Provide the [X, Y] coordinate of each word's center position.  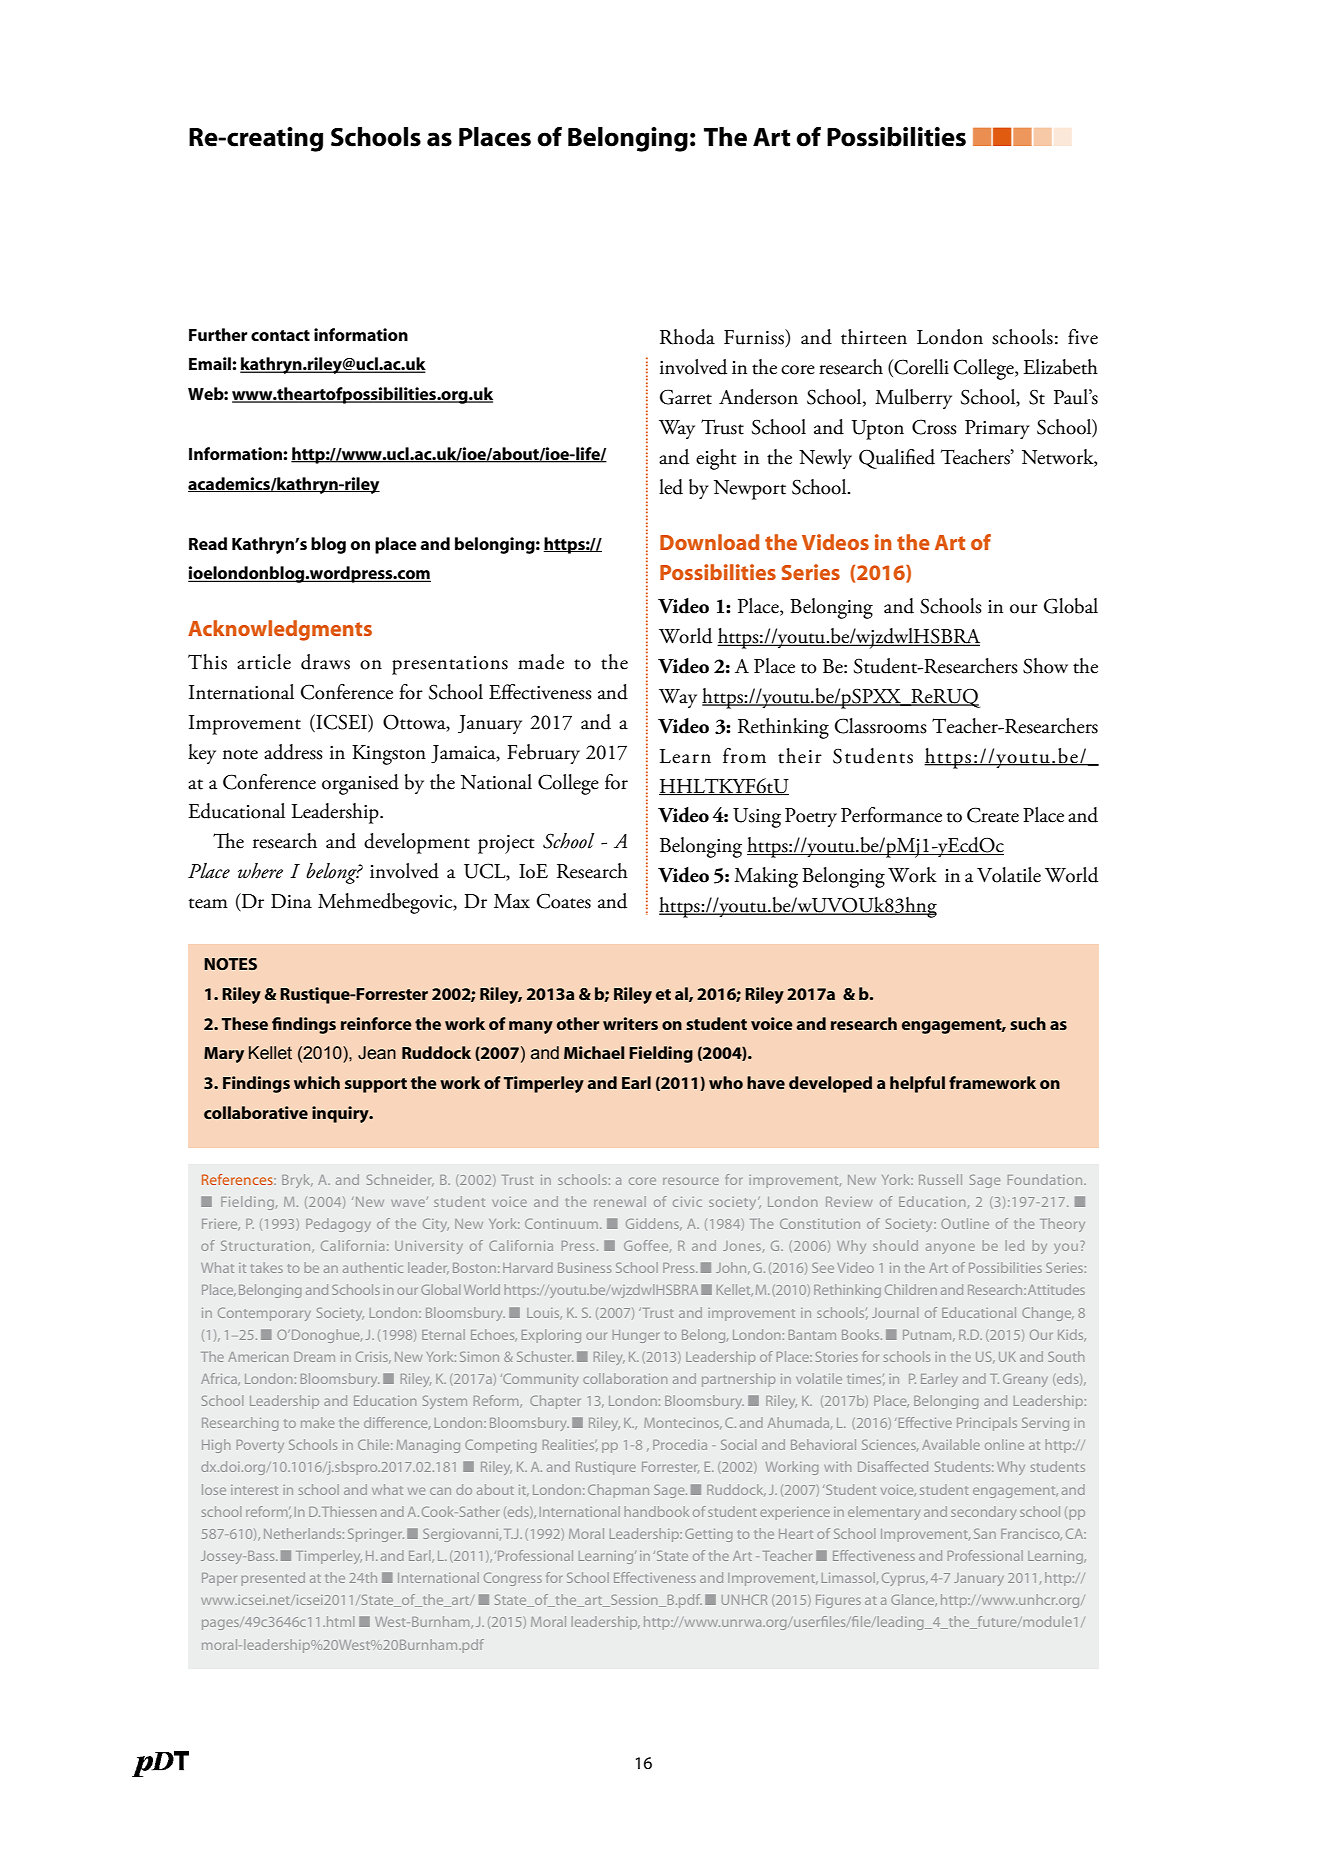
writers [630, 1023]
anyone [950, 1248]
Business [584, 1268]
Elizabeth [1060, 367]
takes [267, 1267]
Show [1045, 666]
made [541, 662]
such [1028, 1023]
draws [325, 662]
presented [273, 1579]
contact [280, 335]
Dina [291, 901]
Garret [686, 397]
